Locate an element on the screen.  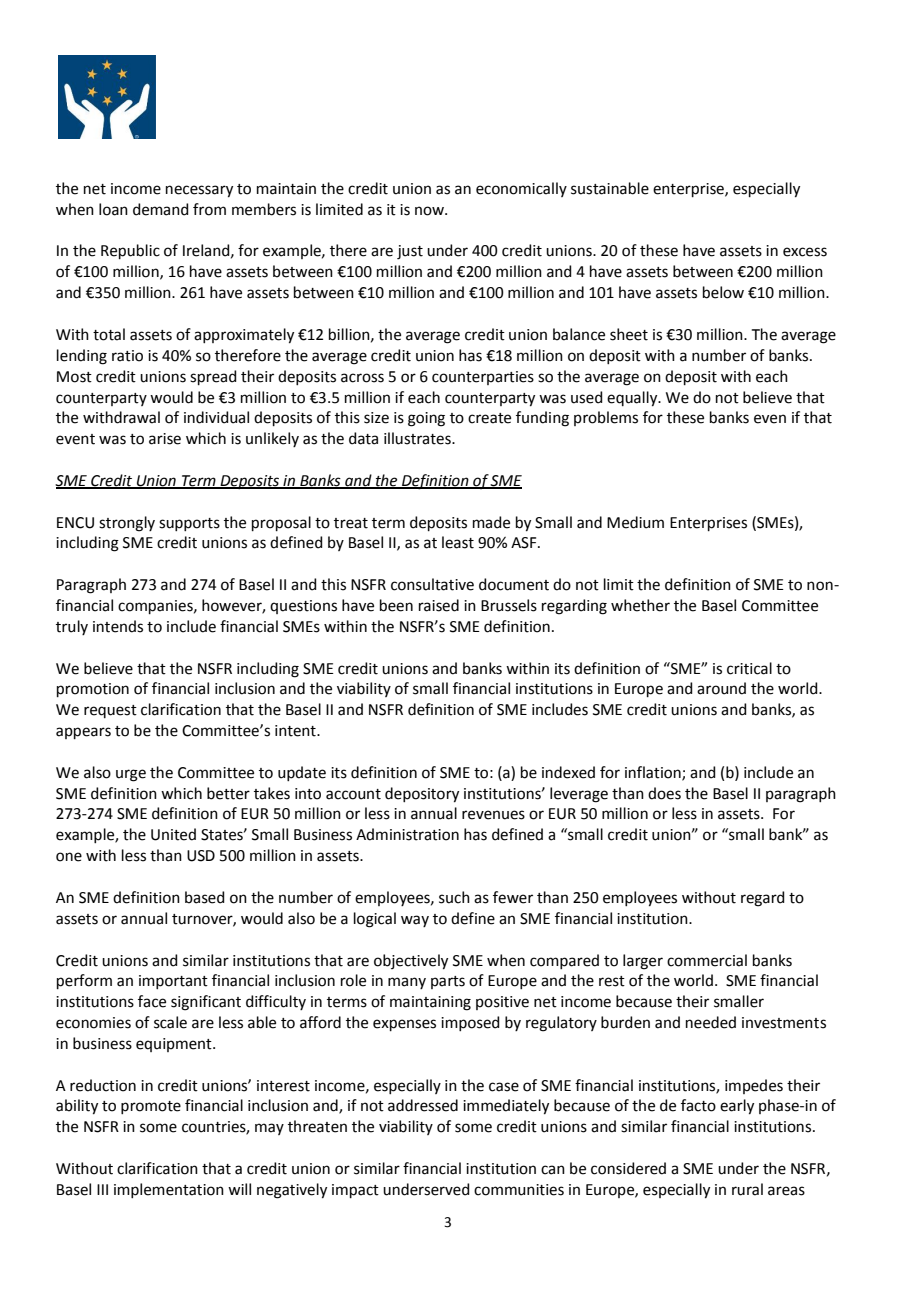
rural is located at coordinates (747, 1189).
